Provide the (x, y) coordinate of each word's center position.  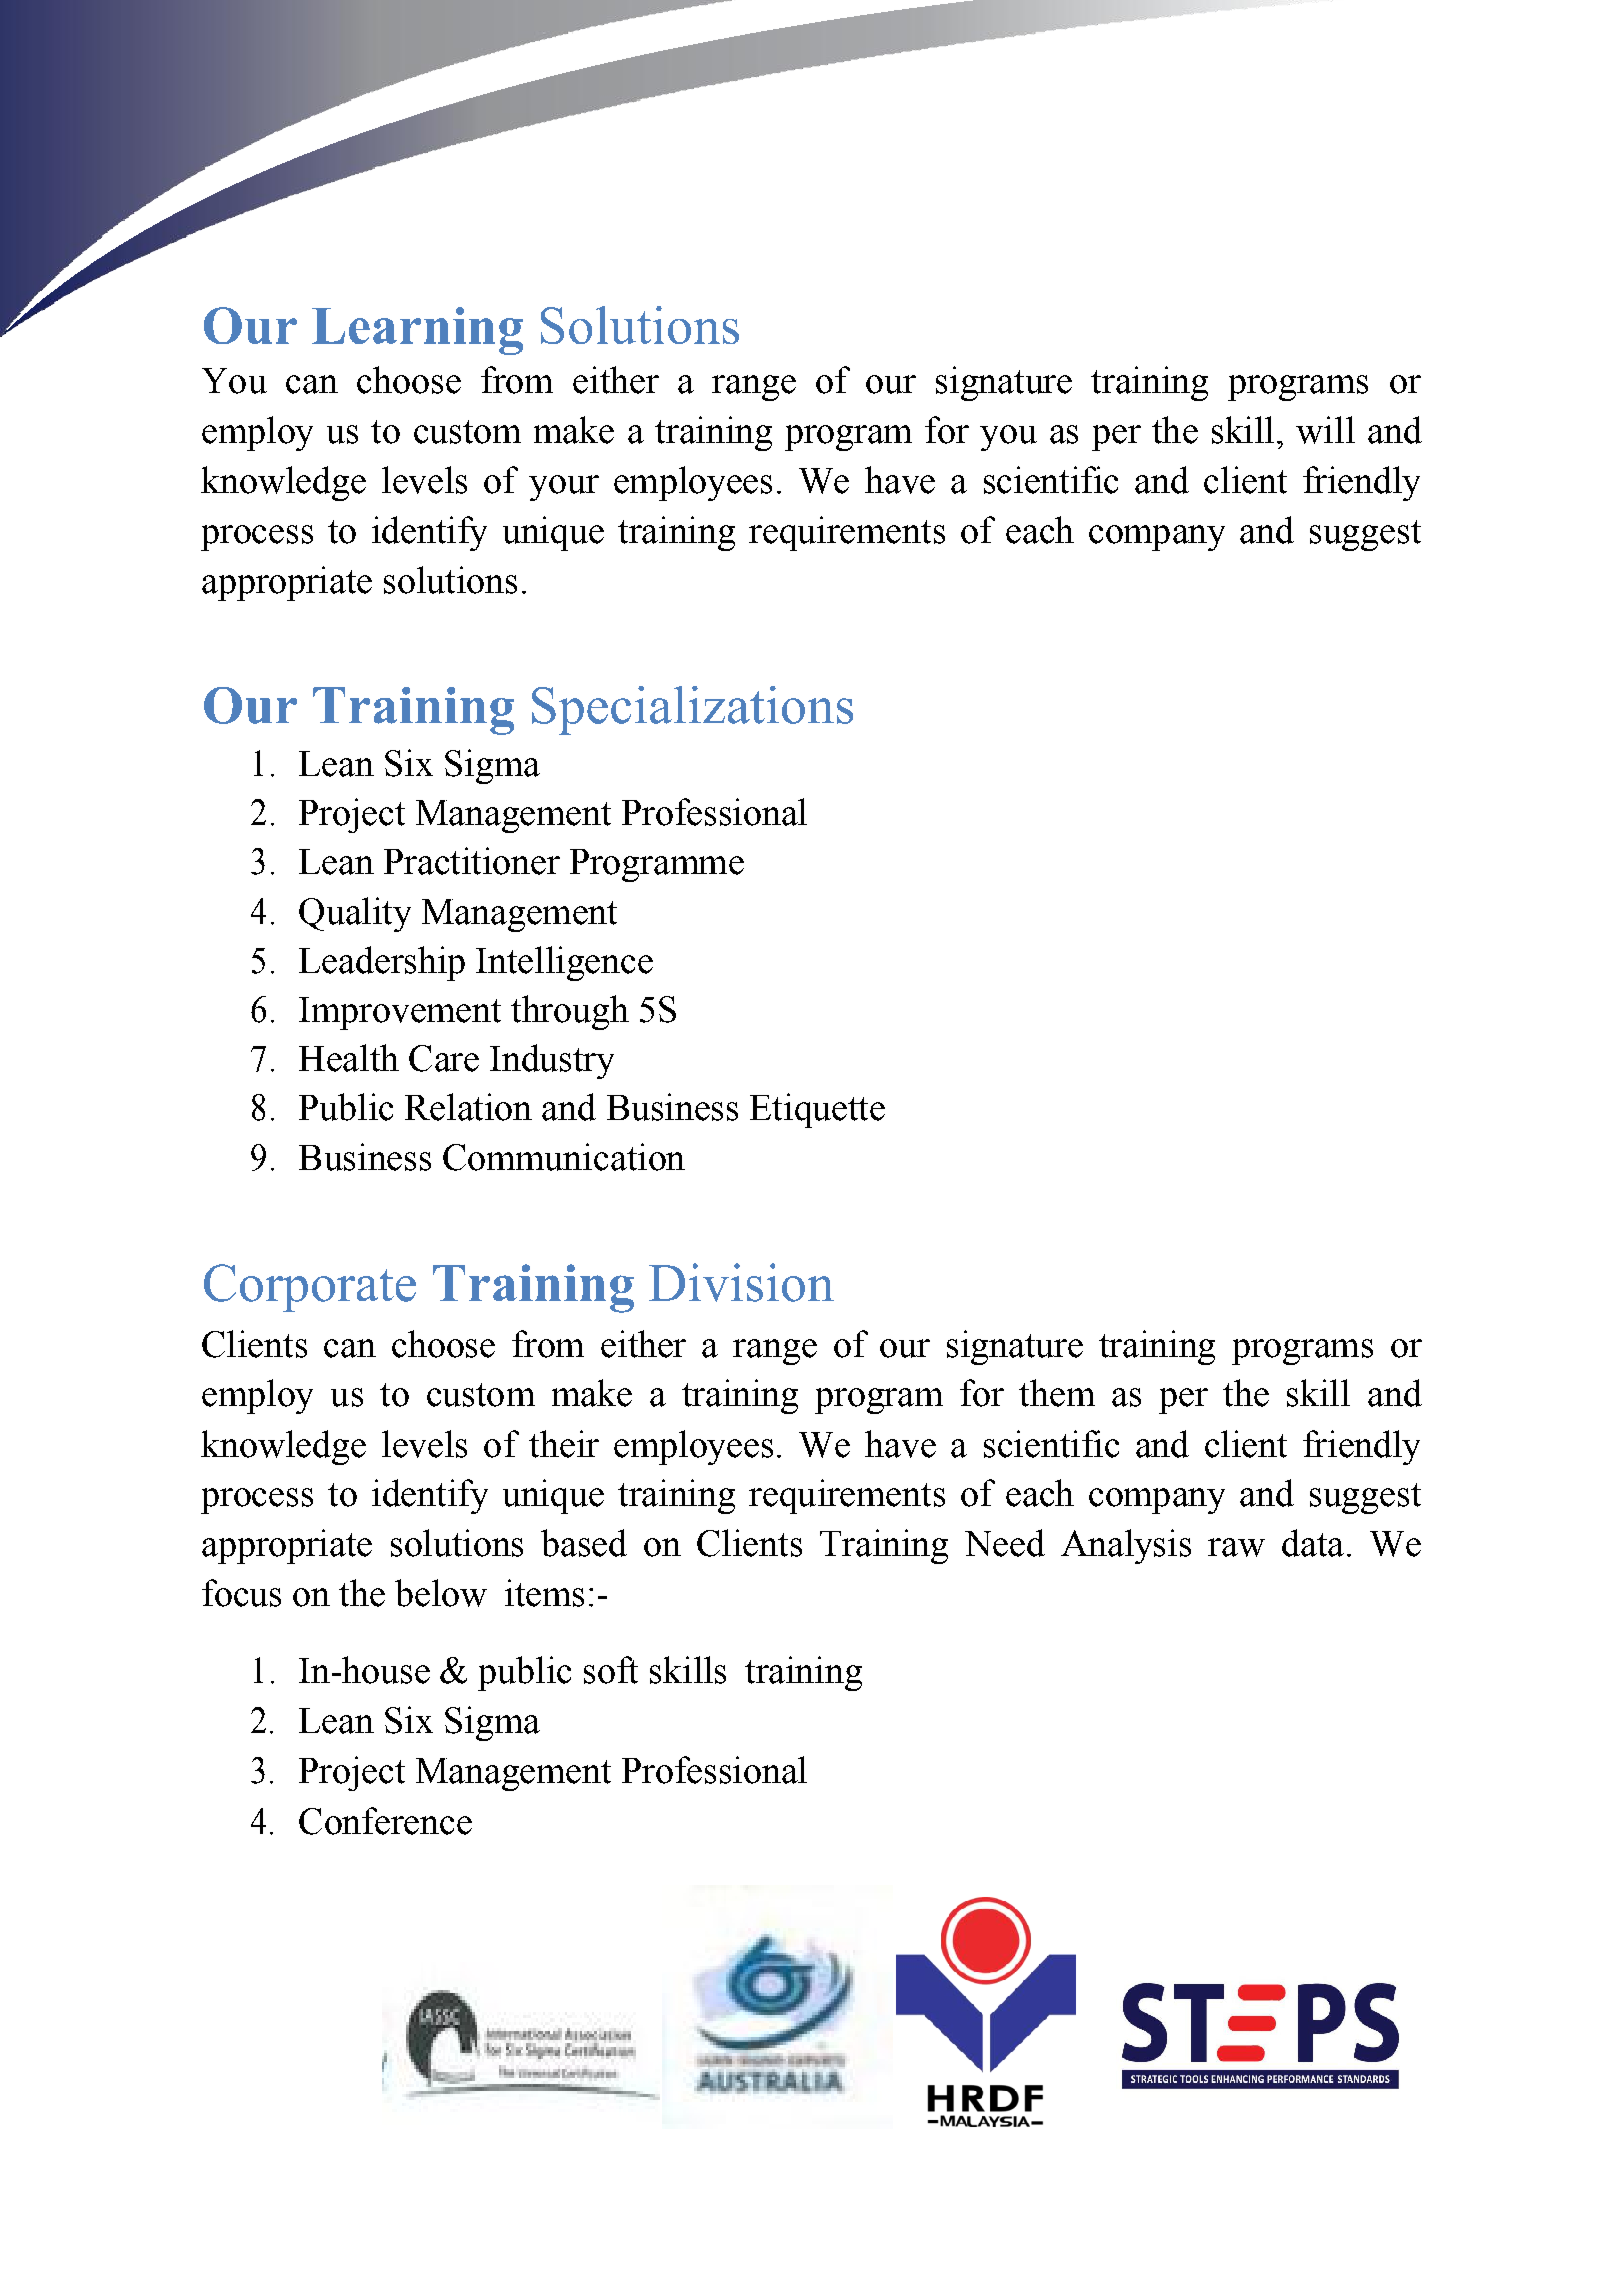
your (564, 488)
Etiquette (817, 1110)
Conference (385, 1821)
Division (741, 1282)
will (1325, 430)
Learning (417, 331)
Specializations (692, 710)
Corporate (310, 1288)
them (1057, 1393)
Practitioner (472, 861)
